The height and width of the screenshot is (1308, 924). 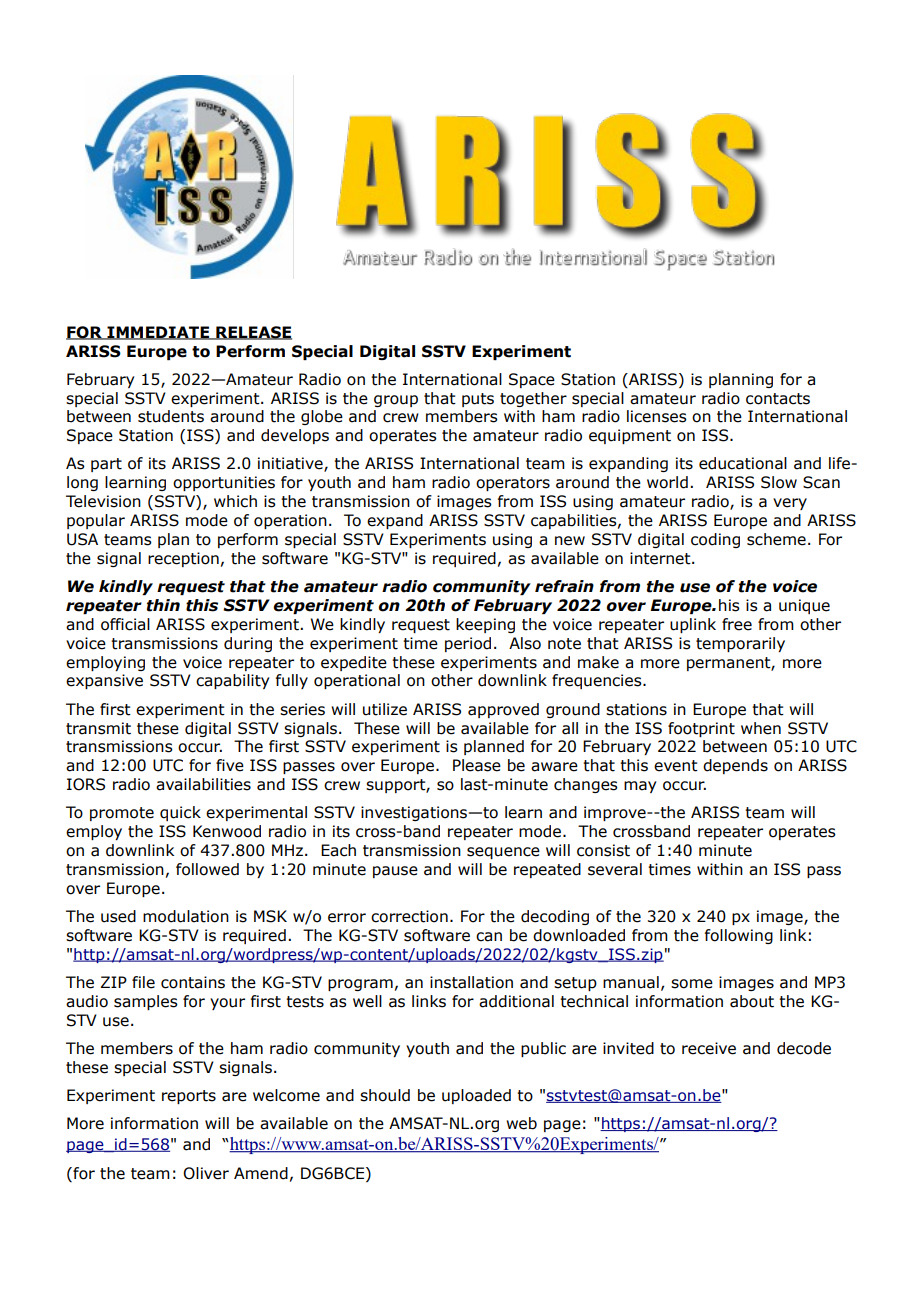 What do you see at coordinates (776, 539) in the screenshot?
I see `scheme` at bounding box center [776, 539].
